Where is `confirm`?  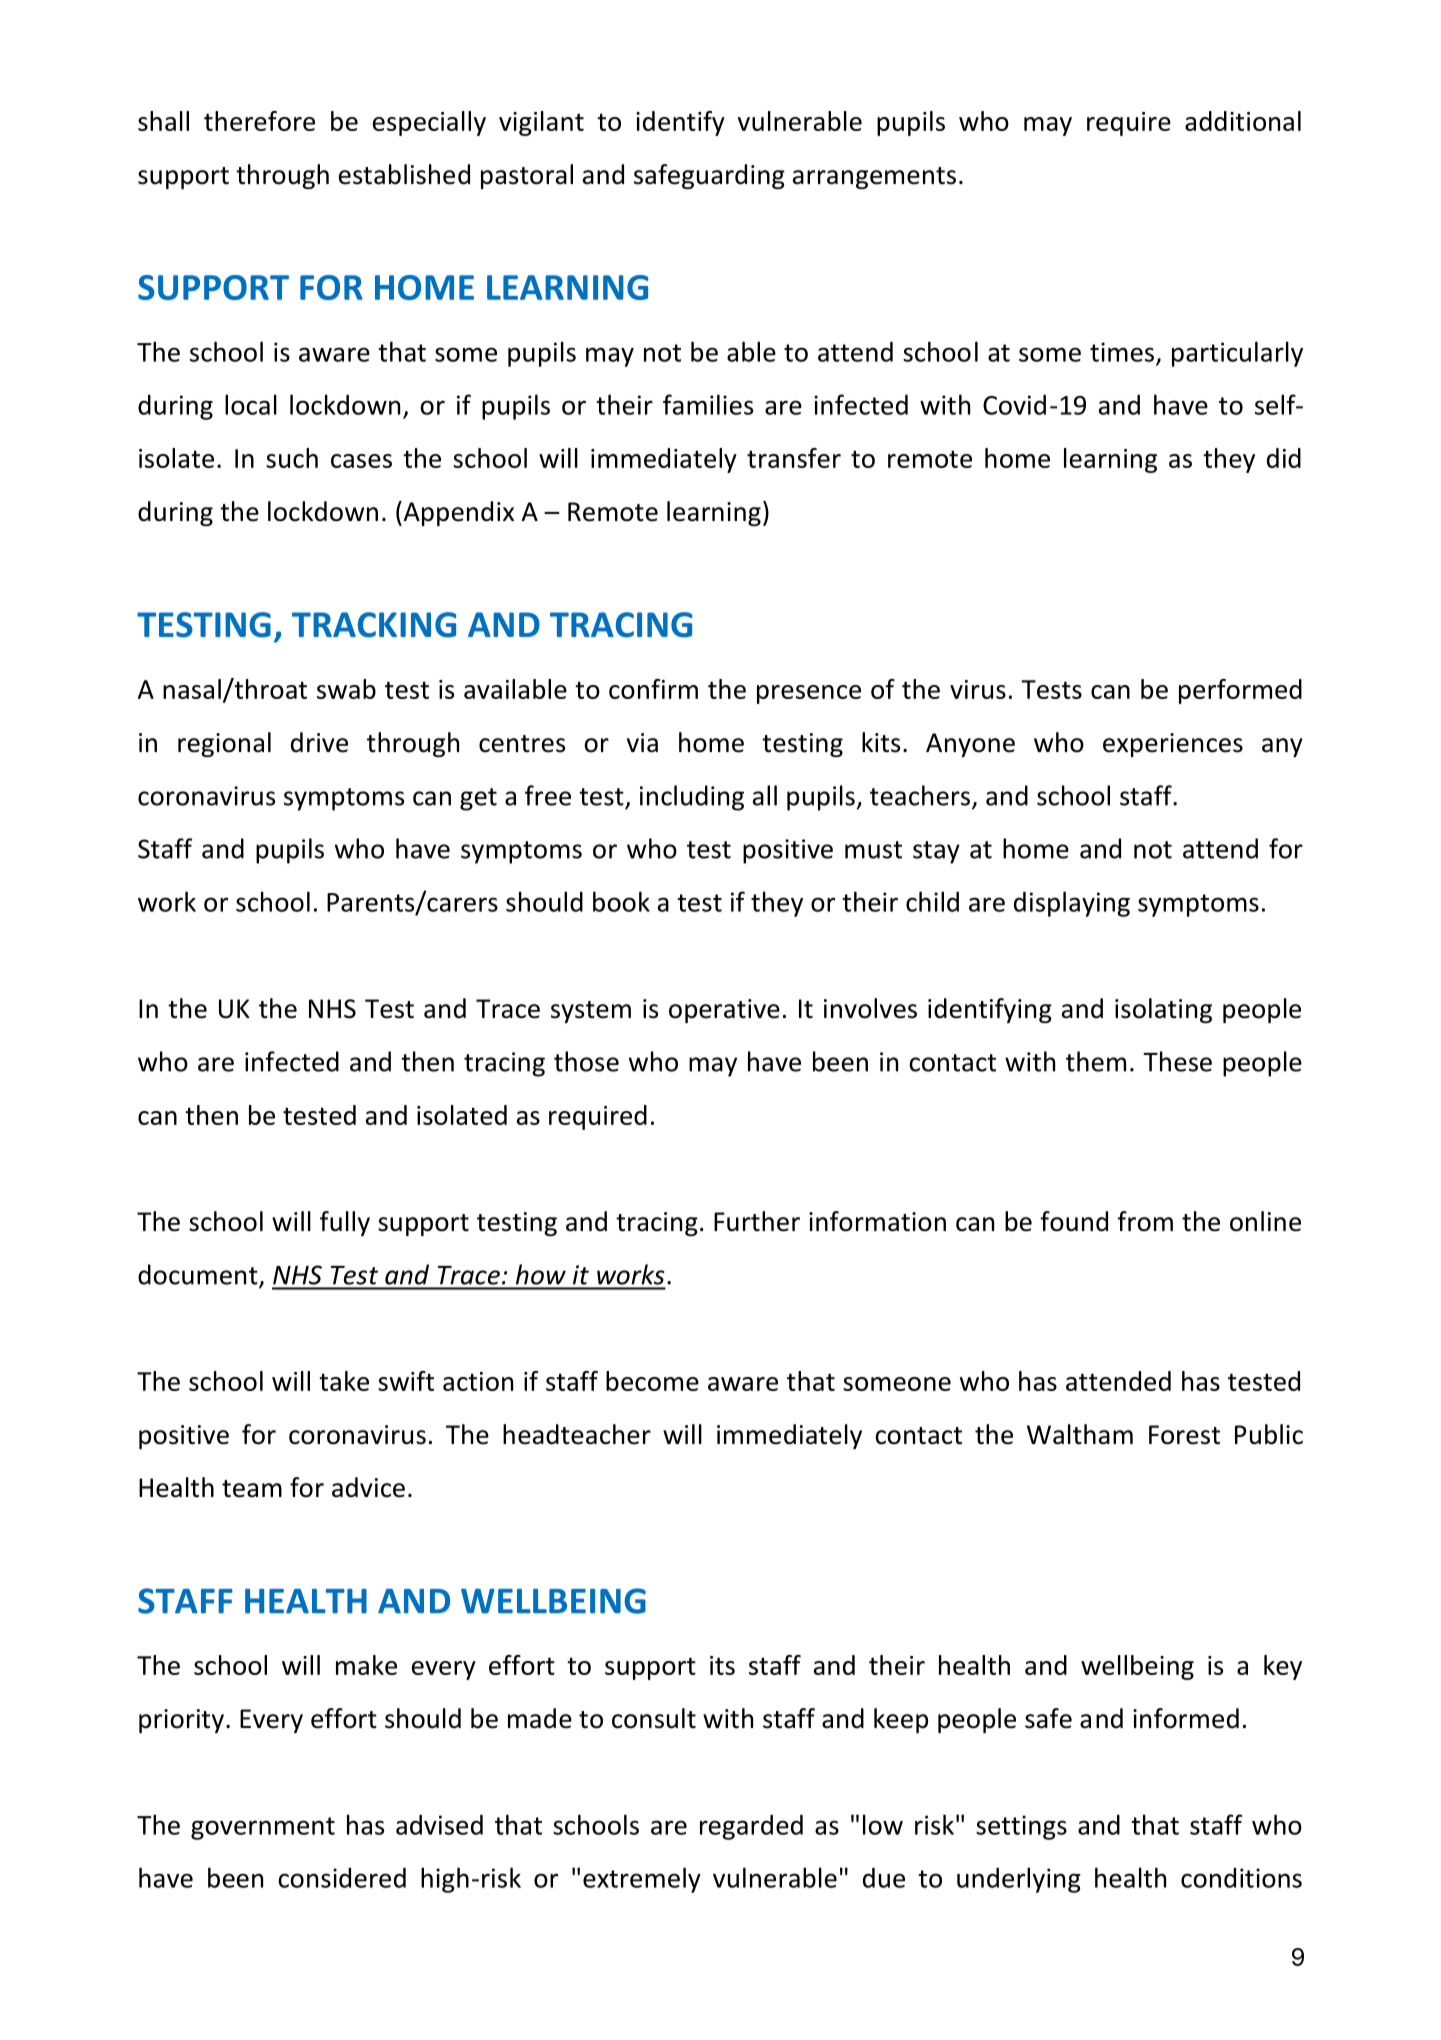
confirm is located at coordinates (653, 689).
